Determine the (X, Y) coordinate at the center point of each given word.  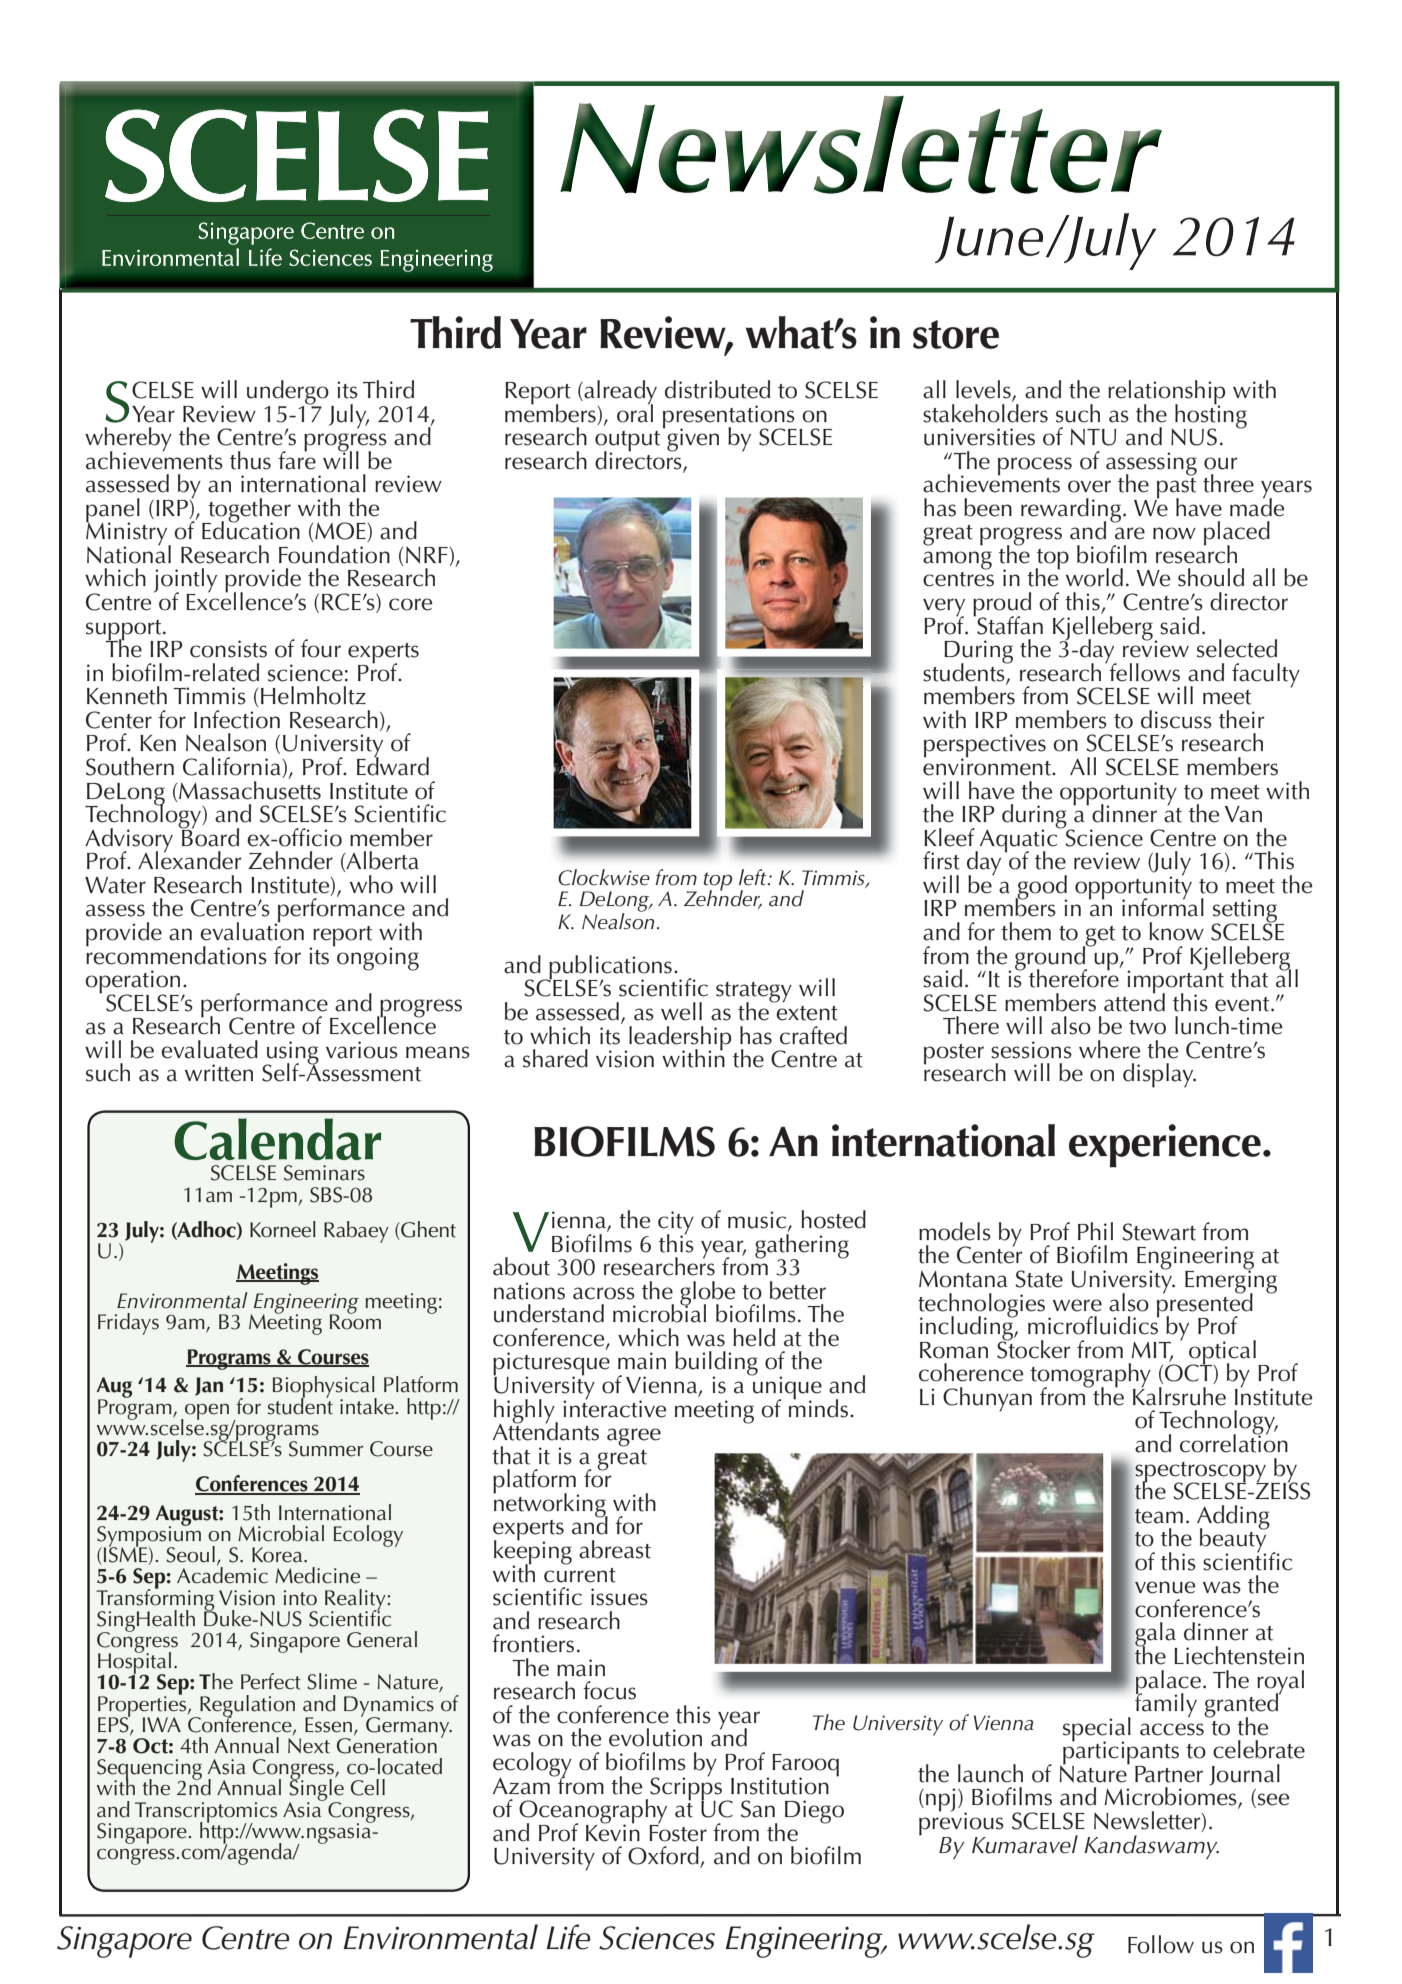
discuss (1176, 719)
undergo (288, 393)
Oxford (664, 1856)
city (676, 1224)
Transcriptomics (206, 1813)
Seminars (324, 1173)
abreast (615, 1549)
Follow (1161, 1944)
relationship (1166, 393)
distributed (717, 389)
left (754, 877)
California (233, 767)
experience (1165, 1146)
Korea (278, 1555)
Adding (1233, 1518)
